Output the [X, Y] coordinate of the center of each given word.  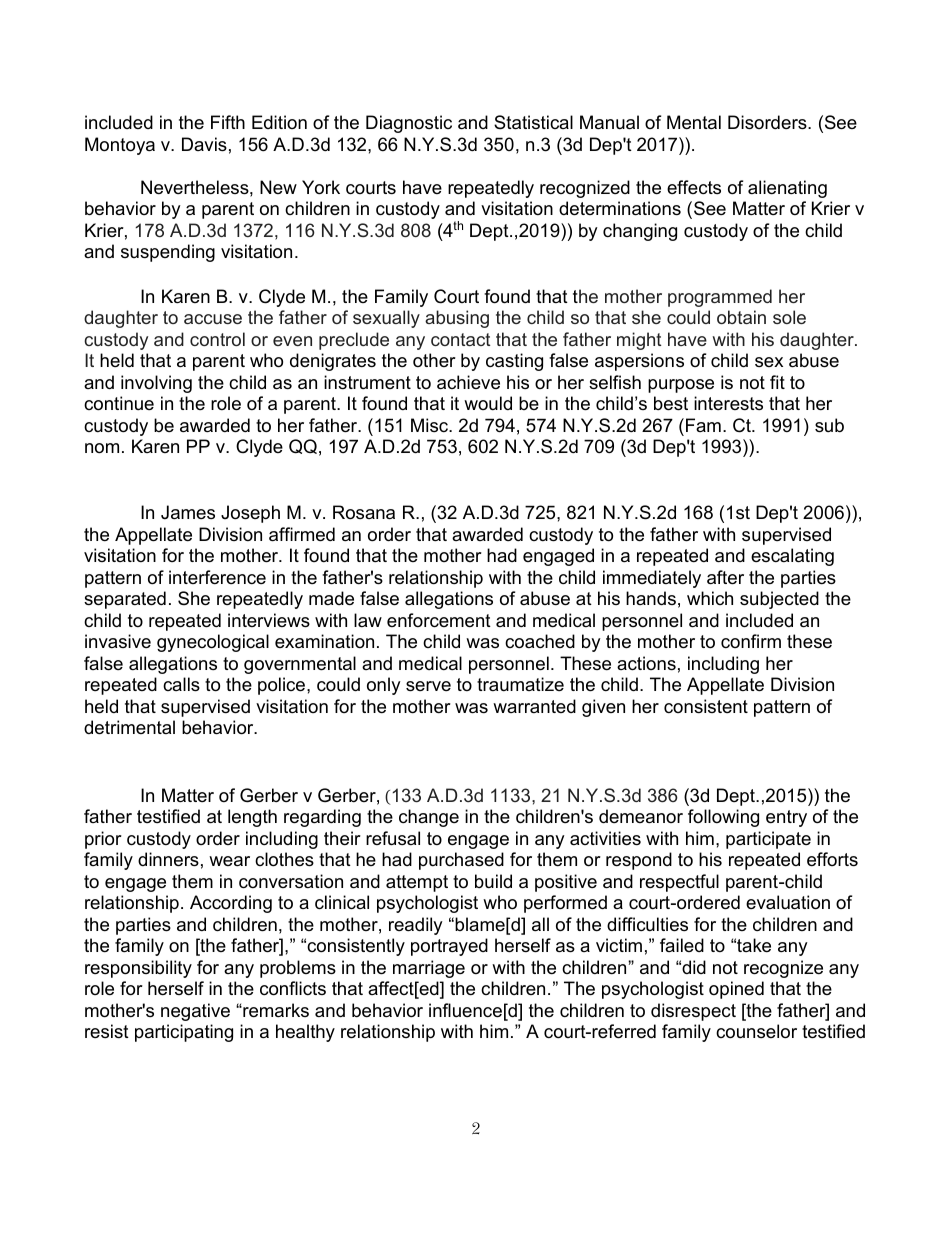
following [723, 818]
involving [156, 384]
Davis [204, 144]
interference [217, 577]
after [725, 577]
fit [777, 382]
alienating [787, 189]
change [429, 818]
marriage [429, 969]
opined [736, 990]
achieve [468, 382]
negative [195, 1012]
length [252, 818]
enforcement [439, 620]
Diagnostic [409, 124]
